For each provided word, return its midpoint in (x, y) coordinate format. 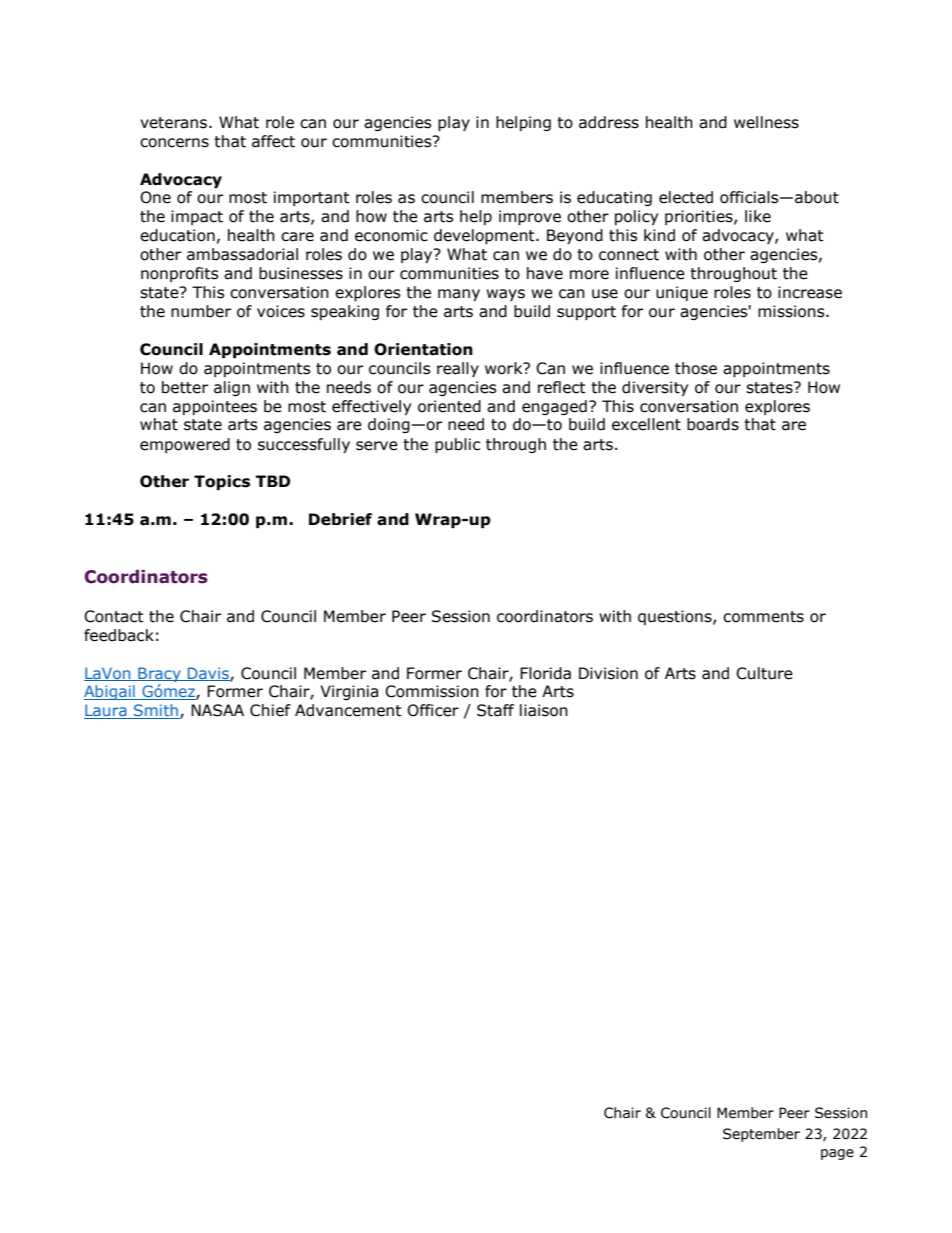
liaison (544, 710)
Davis (208, 674)
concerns (174, 143)
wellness (766, 122)
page (837, 1154)
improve (530, 217)
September (761, 1135)
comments (763, 617)
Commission (432, 691)
